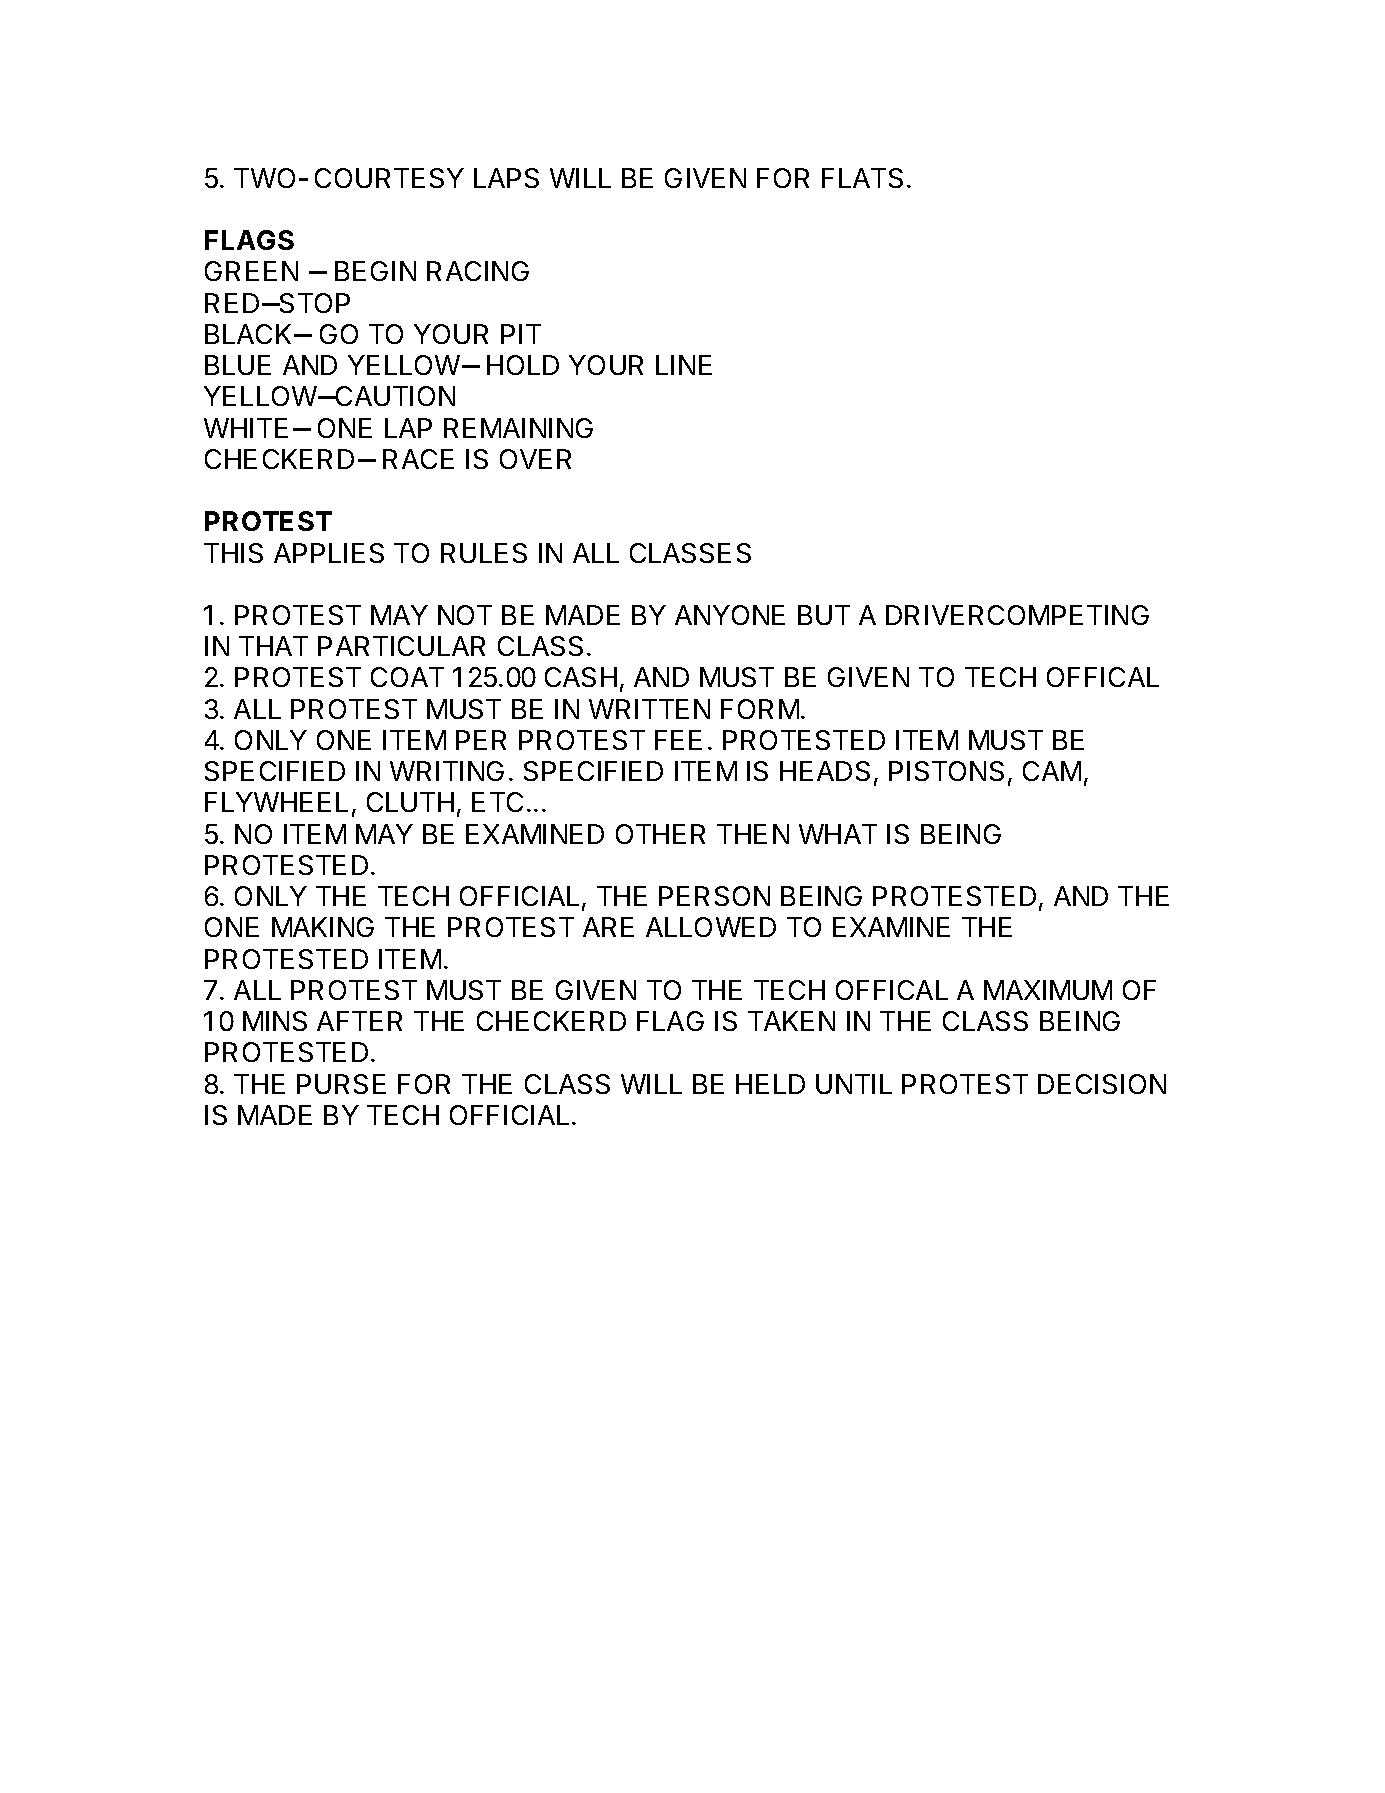 This screenshot has width=1385, height=1793. What do you see at coordinates (824, 615) in the screenshot?
I see `BUT` at bounding box center [824, 615].
